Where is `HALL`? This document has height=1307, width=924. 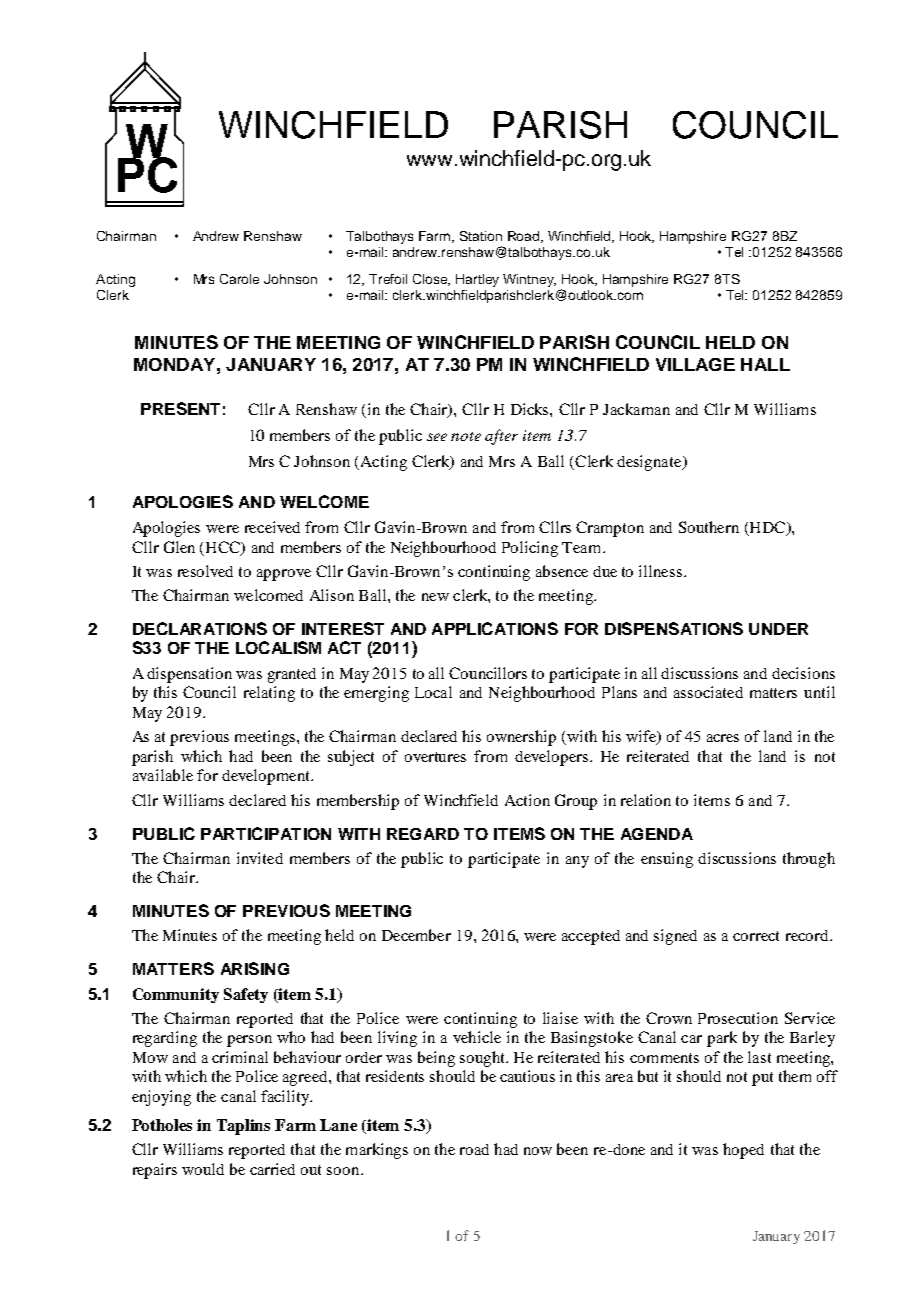 HALL is located at coordinates (765, 364).
